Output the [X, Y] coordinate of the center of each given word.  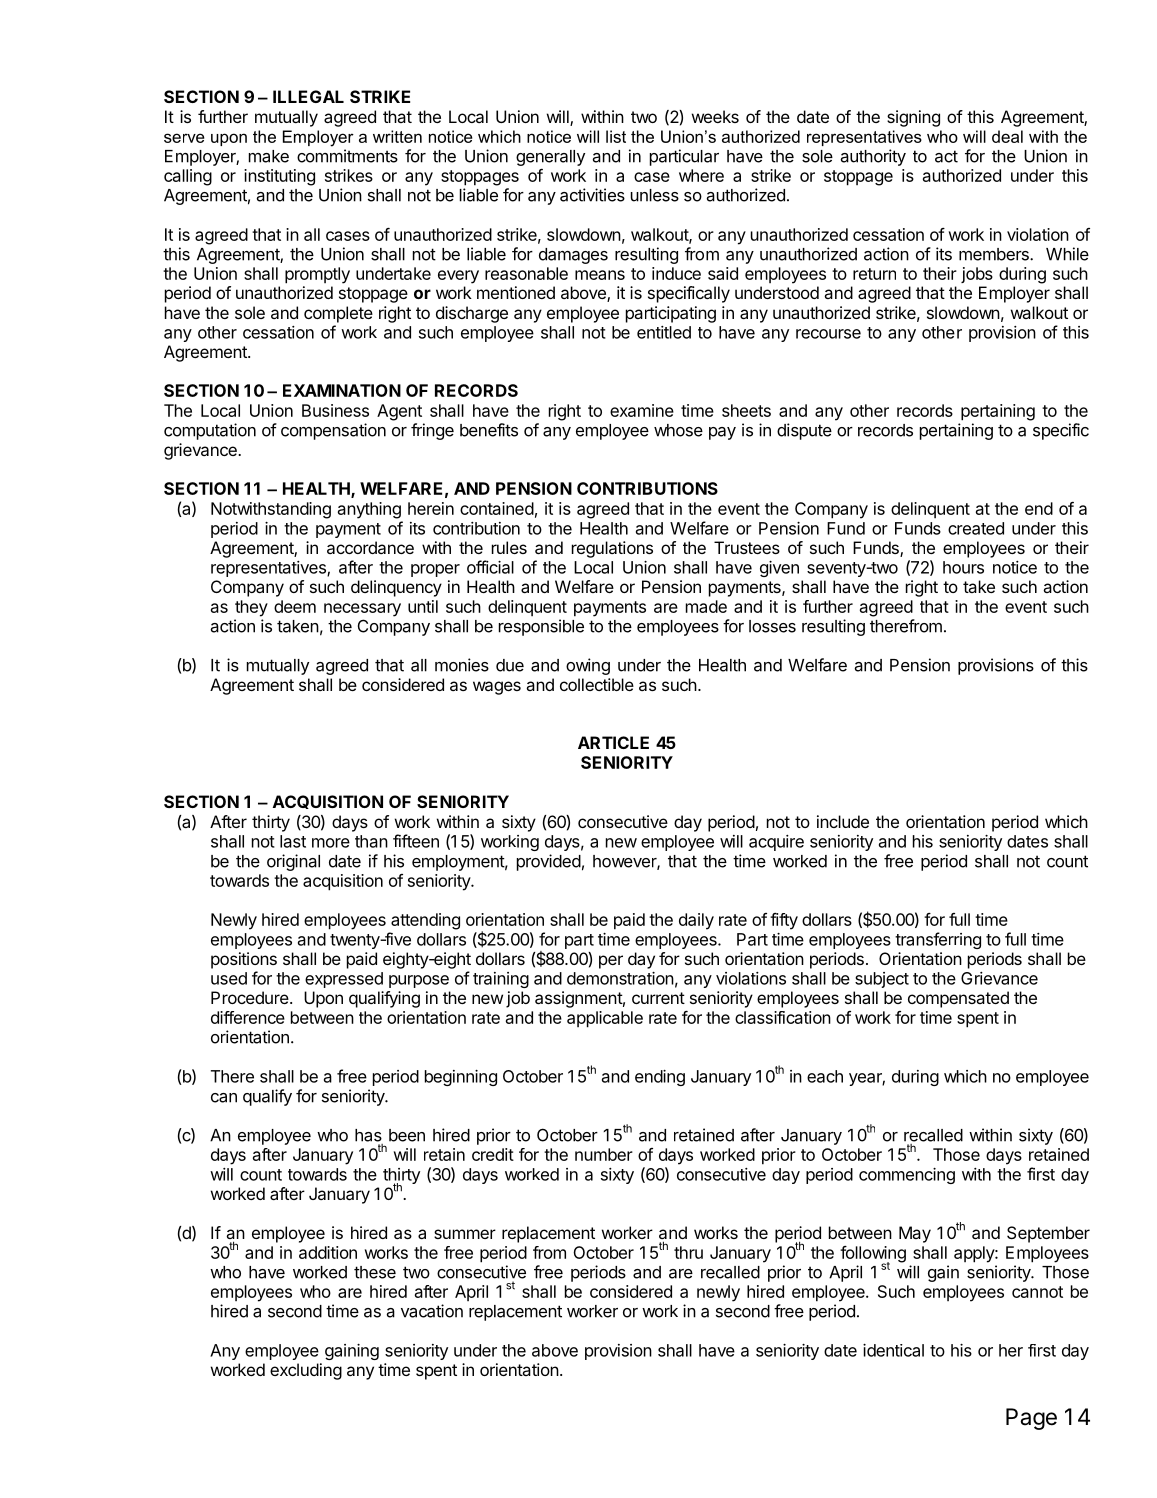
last [293, 841]
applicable [605, 1019]
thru [688, 1252]
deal [1007, 136]
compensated [958, 999]
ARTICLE [613, 742]
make [269, 156]
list [616, 136]
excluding [306, 1371]
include [843, 821]
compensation [333, 431]
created [976, 528]
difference [248, 1017]
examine [642, 410]
